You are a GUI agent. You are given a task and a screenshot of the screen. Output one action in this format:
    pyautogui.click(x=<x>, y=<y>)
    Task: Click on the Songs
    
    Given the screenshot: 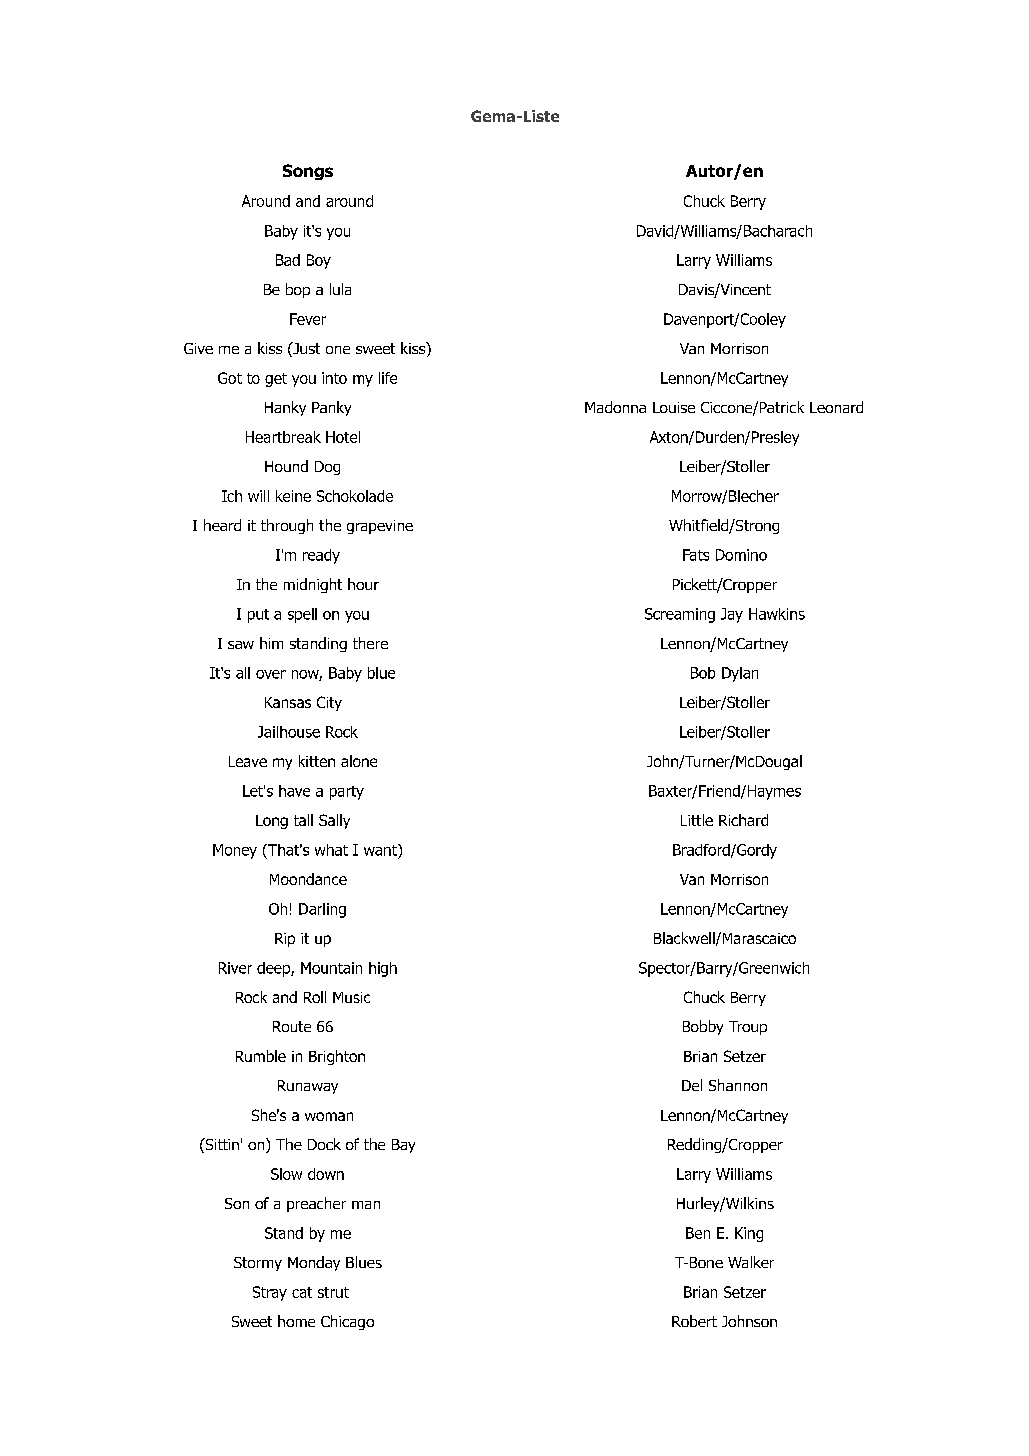 What is the action you would take?
    pyautogui.click(x=308, y=172)
